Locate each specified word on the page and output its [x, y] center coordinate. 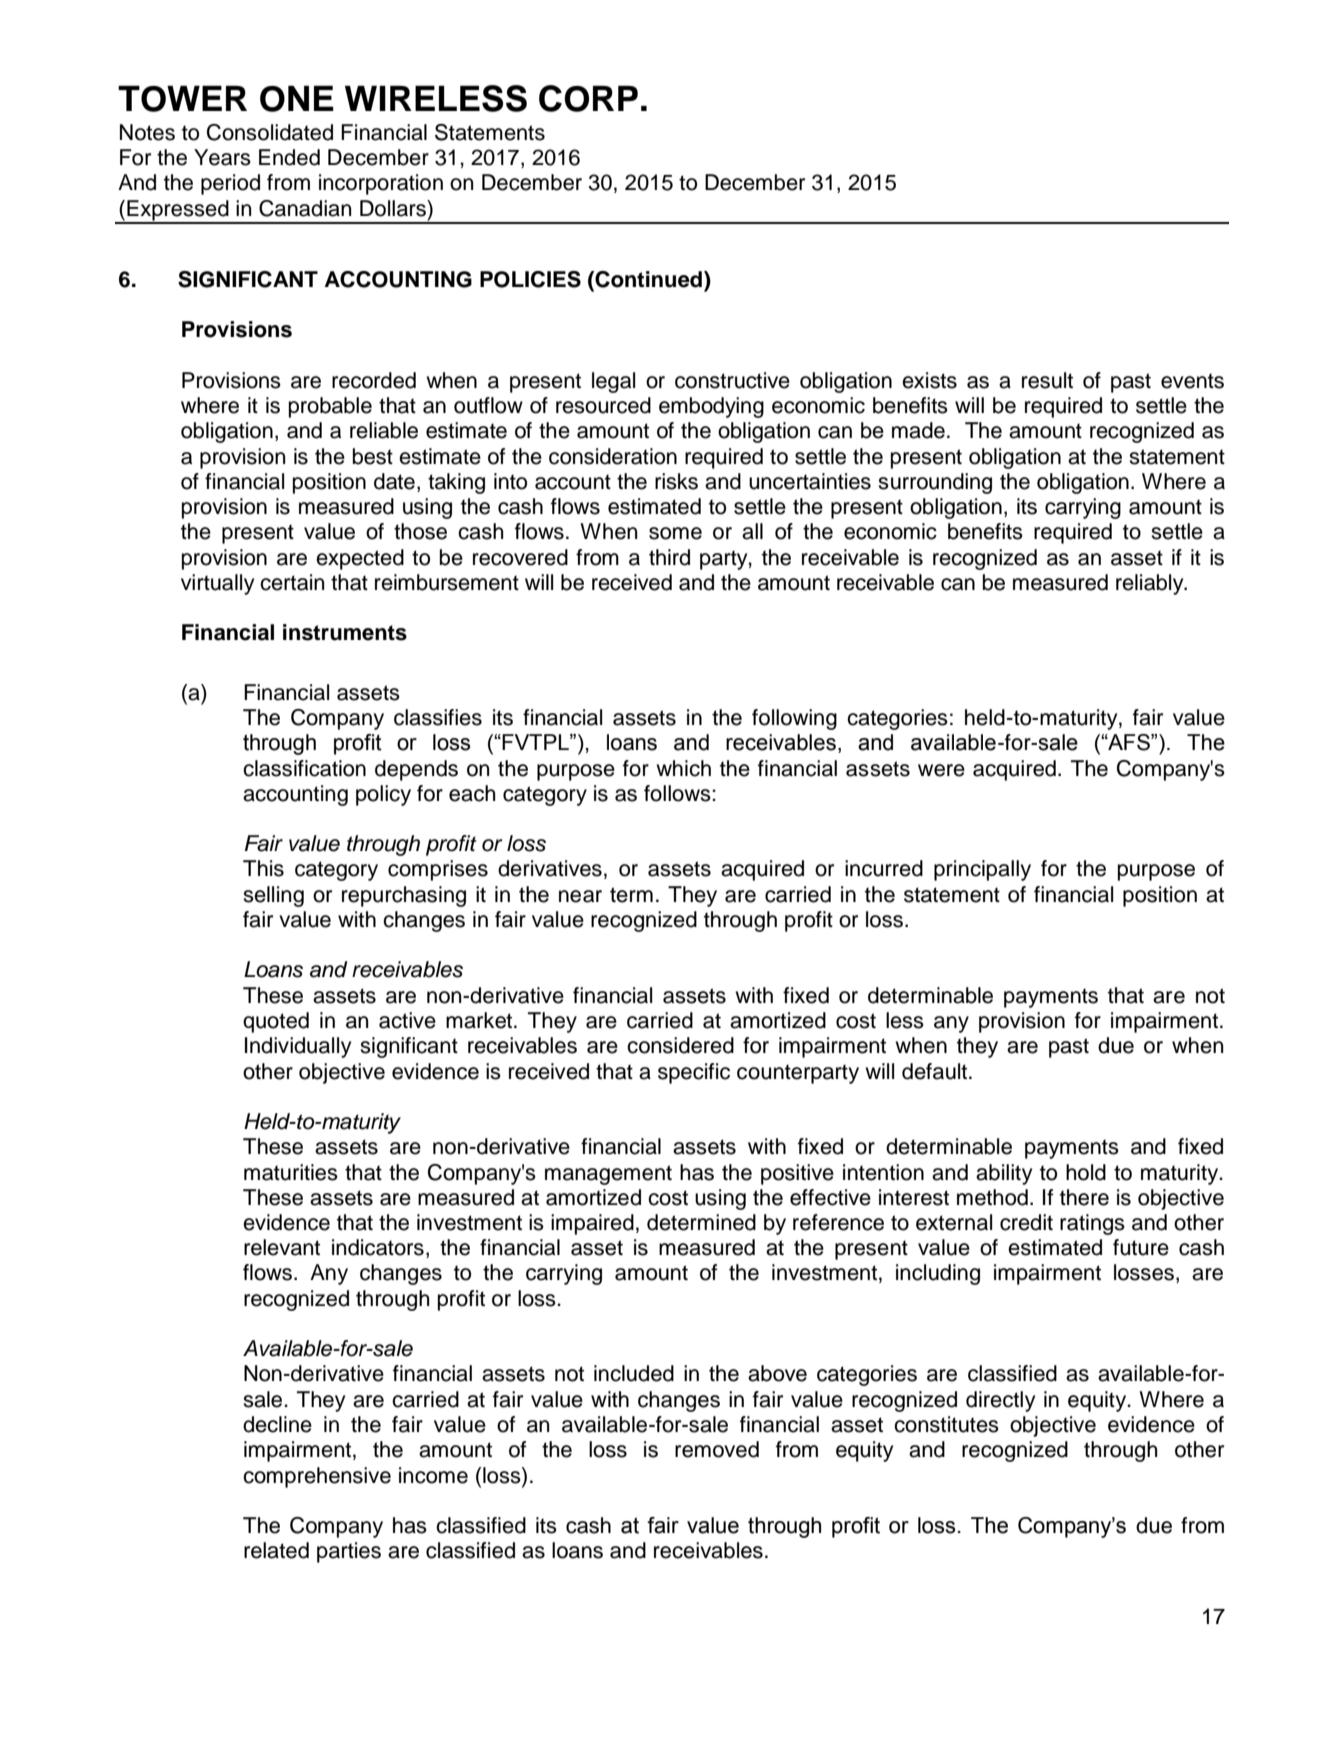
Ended [289, 157]
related [276, 1550]
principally [982, 870]
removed [717, 1449]
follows [678, 793]
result [1047, 380]
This [263, 868]
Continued [647, 280]
